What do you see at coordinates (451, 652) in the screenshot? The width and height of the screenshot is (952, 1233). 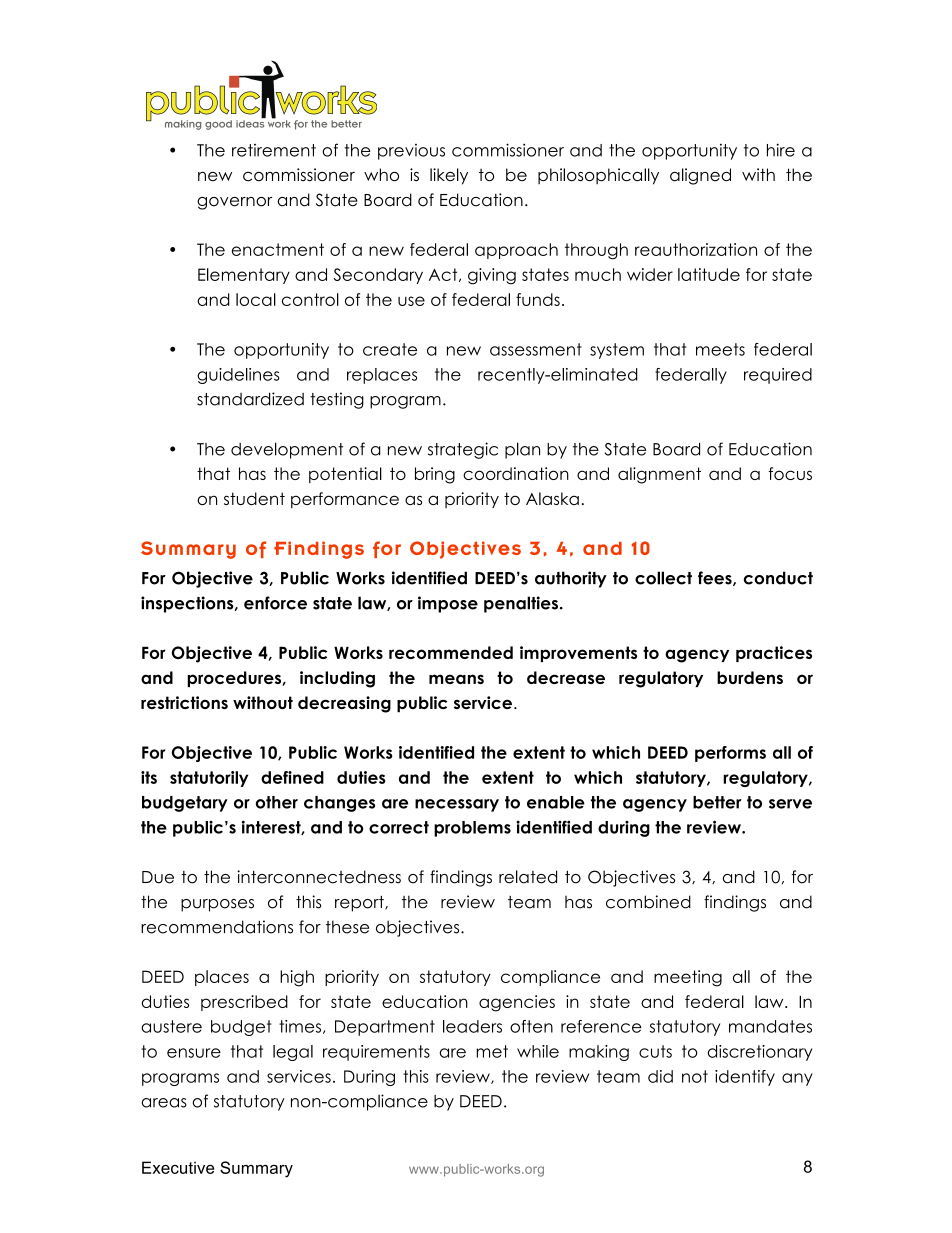 I see `recommended` at bounding box center [451, 652].
